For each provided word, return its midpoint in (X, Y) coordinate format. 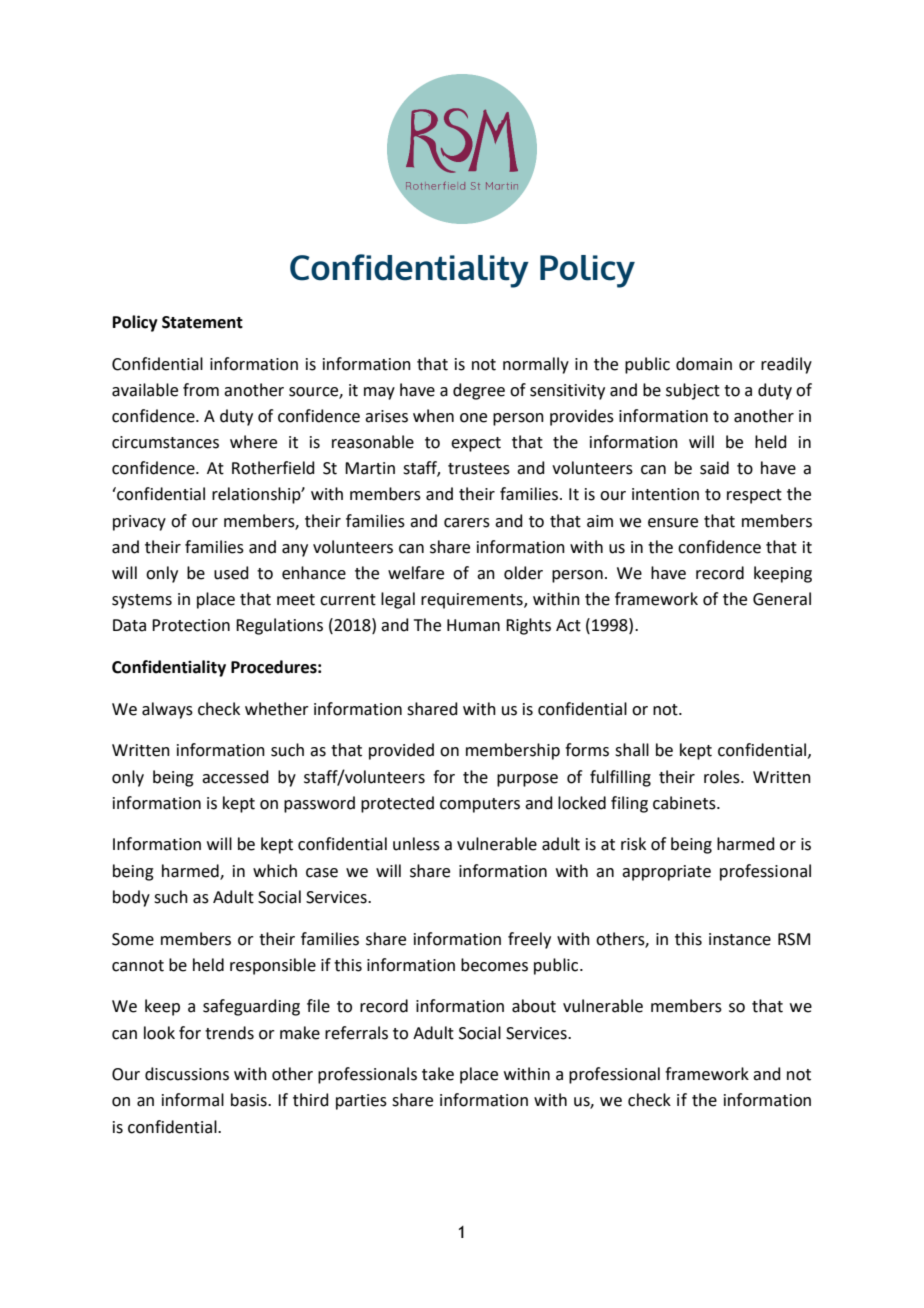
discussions (187, 1074)
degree (479, 391)
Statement (202, 322)
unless (416, 844)
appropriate (666, 873)
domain (704, 364)
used (231, 573)
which (275, 871)
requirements (473, 601)
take (438, 1074)
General (782, 599)
